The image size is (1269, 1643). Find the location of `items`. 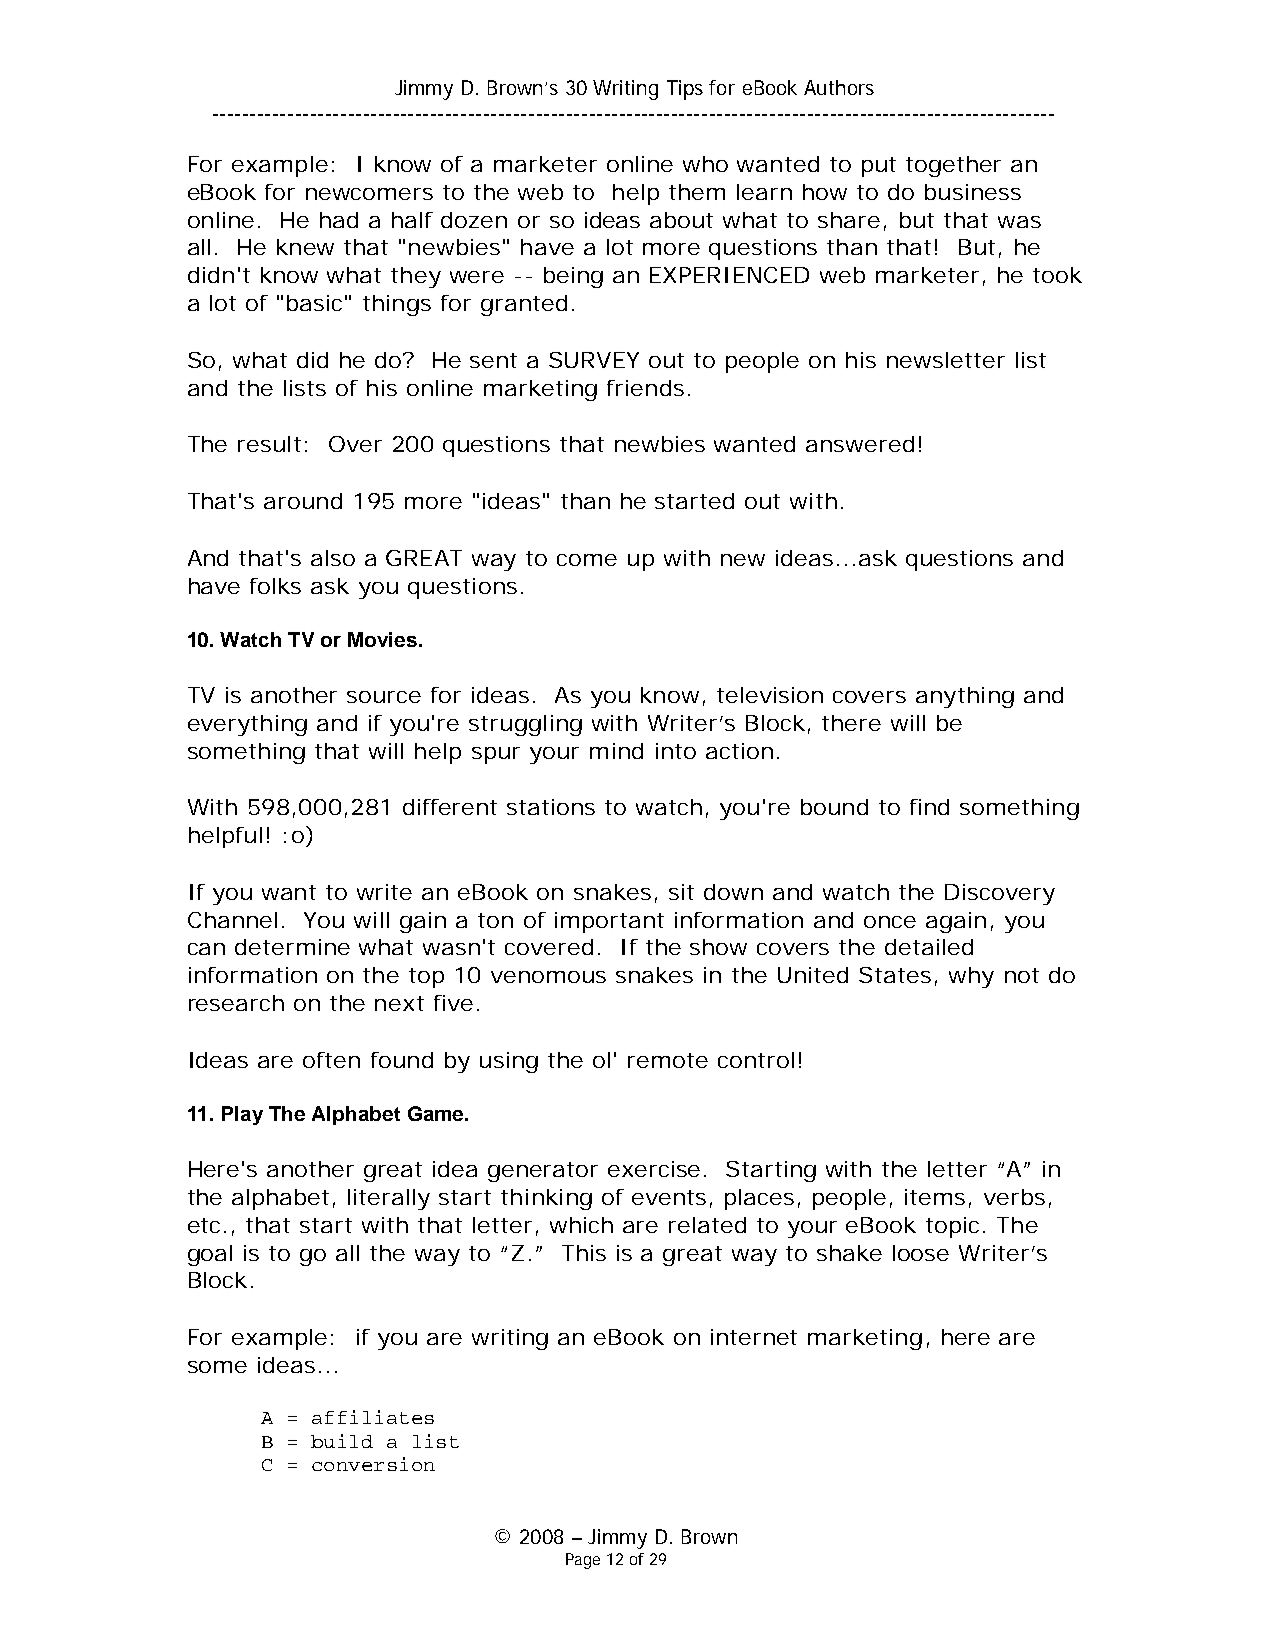

items is located at coordinates (935, 1197).
